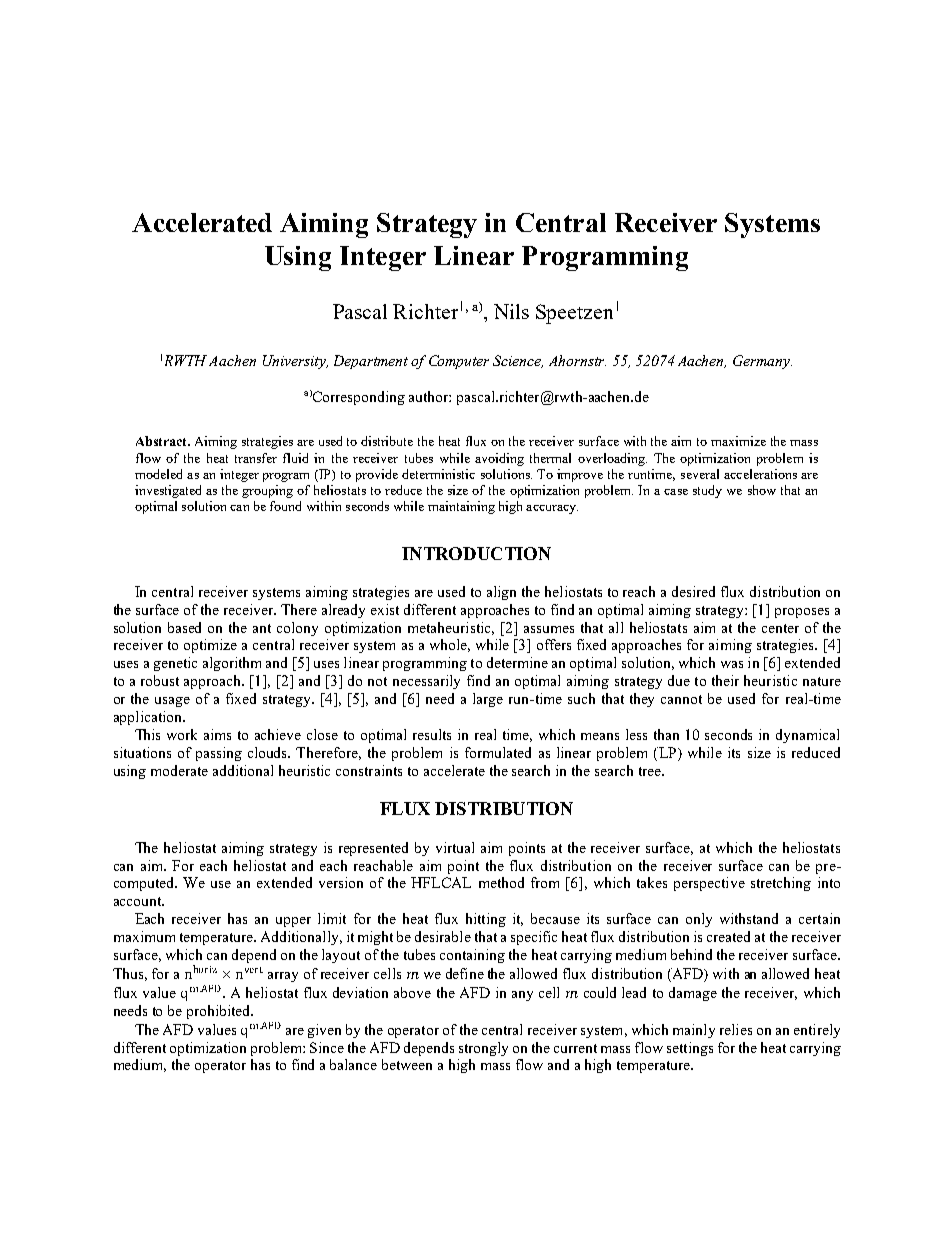 This screenshot has height=1233, width=952. What do you see at coordinates (651, 771) in the screenshot?
I see `tree` at bounding box center [651, 771].
